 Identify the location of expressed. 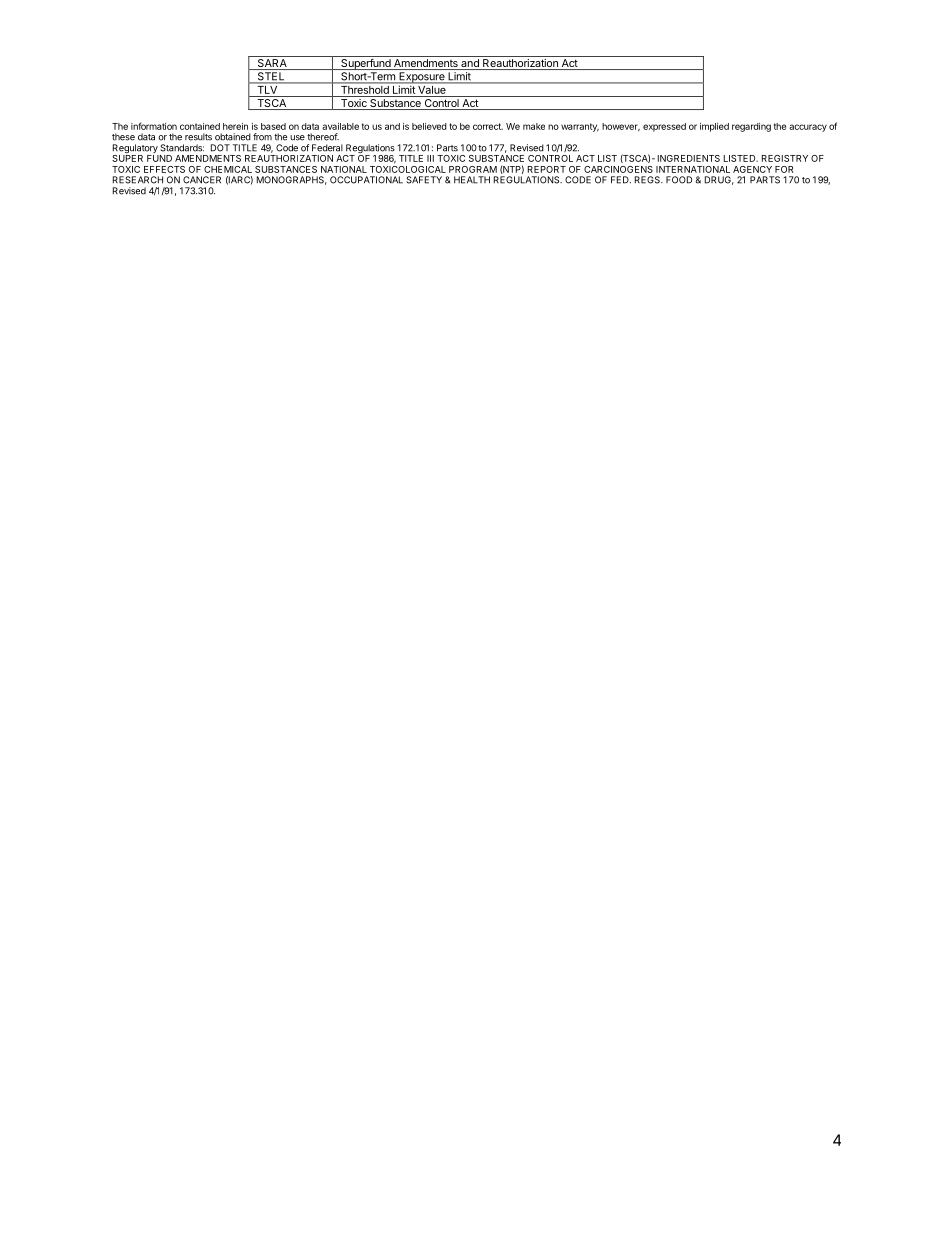
(664, 127).
